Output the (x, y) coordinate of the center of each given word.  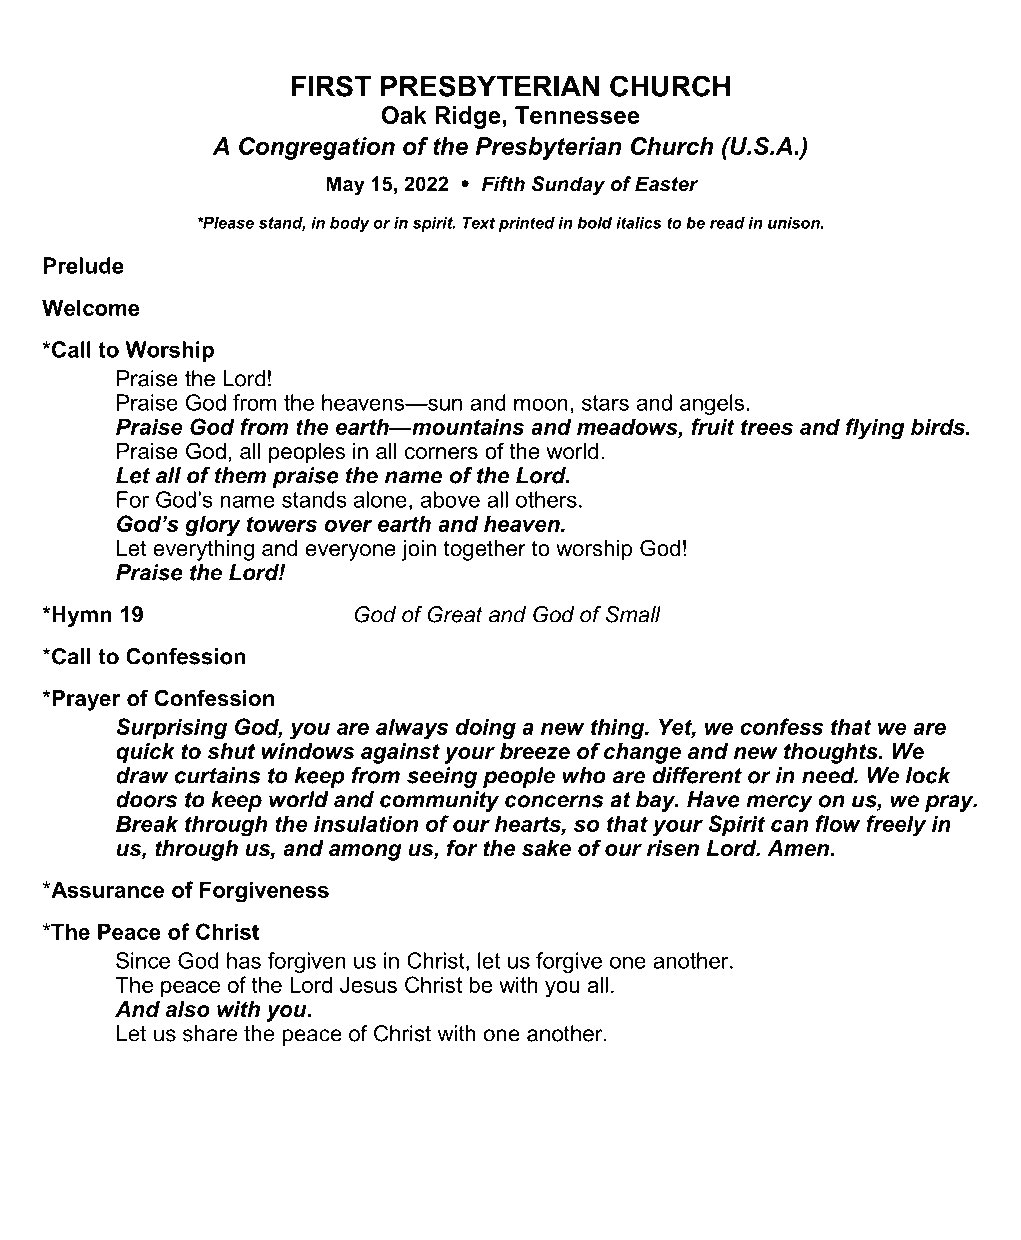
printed (526, 224)
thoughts (832, 753)
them (240, 475)
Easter (666, 184)
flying (875, 429)
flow (838, 823)
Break (147, 823)
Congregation (317, 148)
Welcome (91, 307)
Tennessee (577, 115)
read (727, 223)
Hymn (81, 616)
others (546, 499)
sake (546, 848)
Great (455, 614)
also (188, 1009)
